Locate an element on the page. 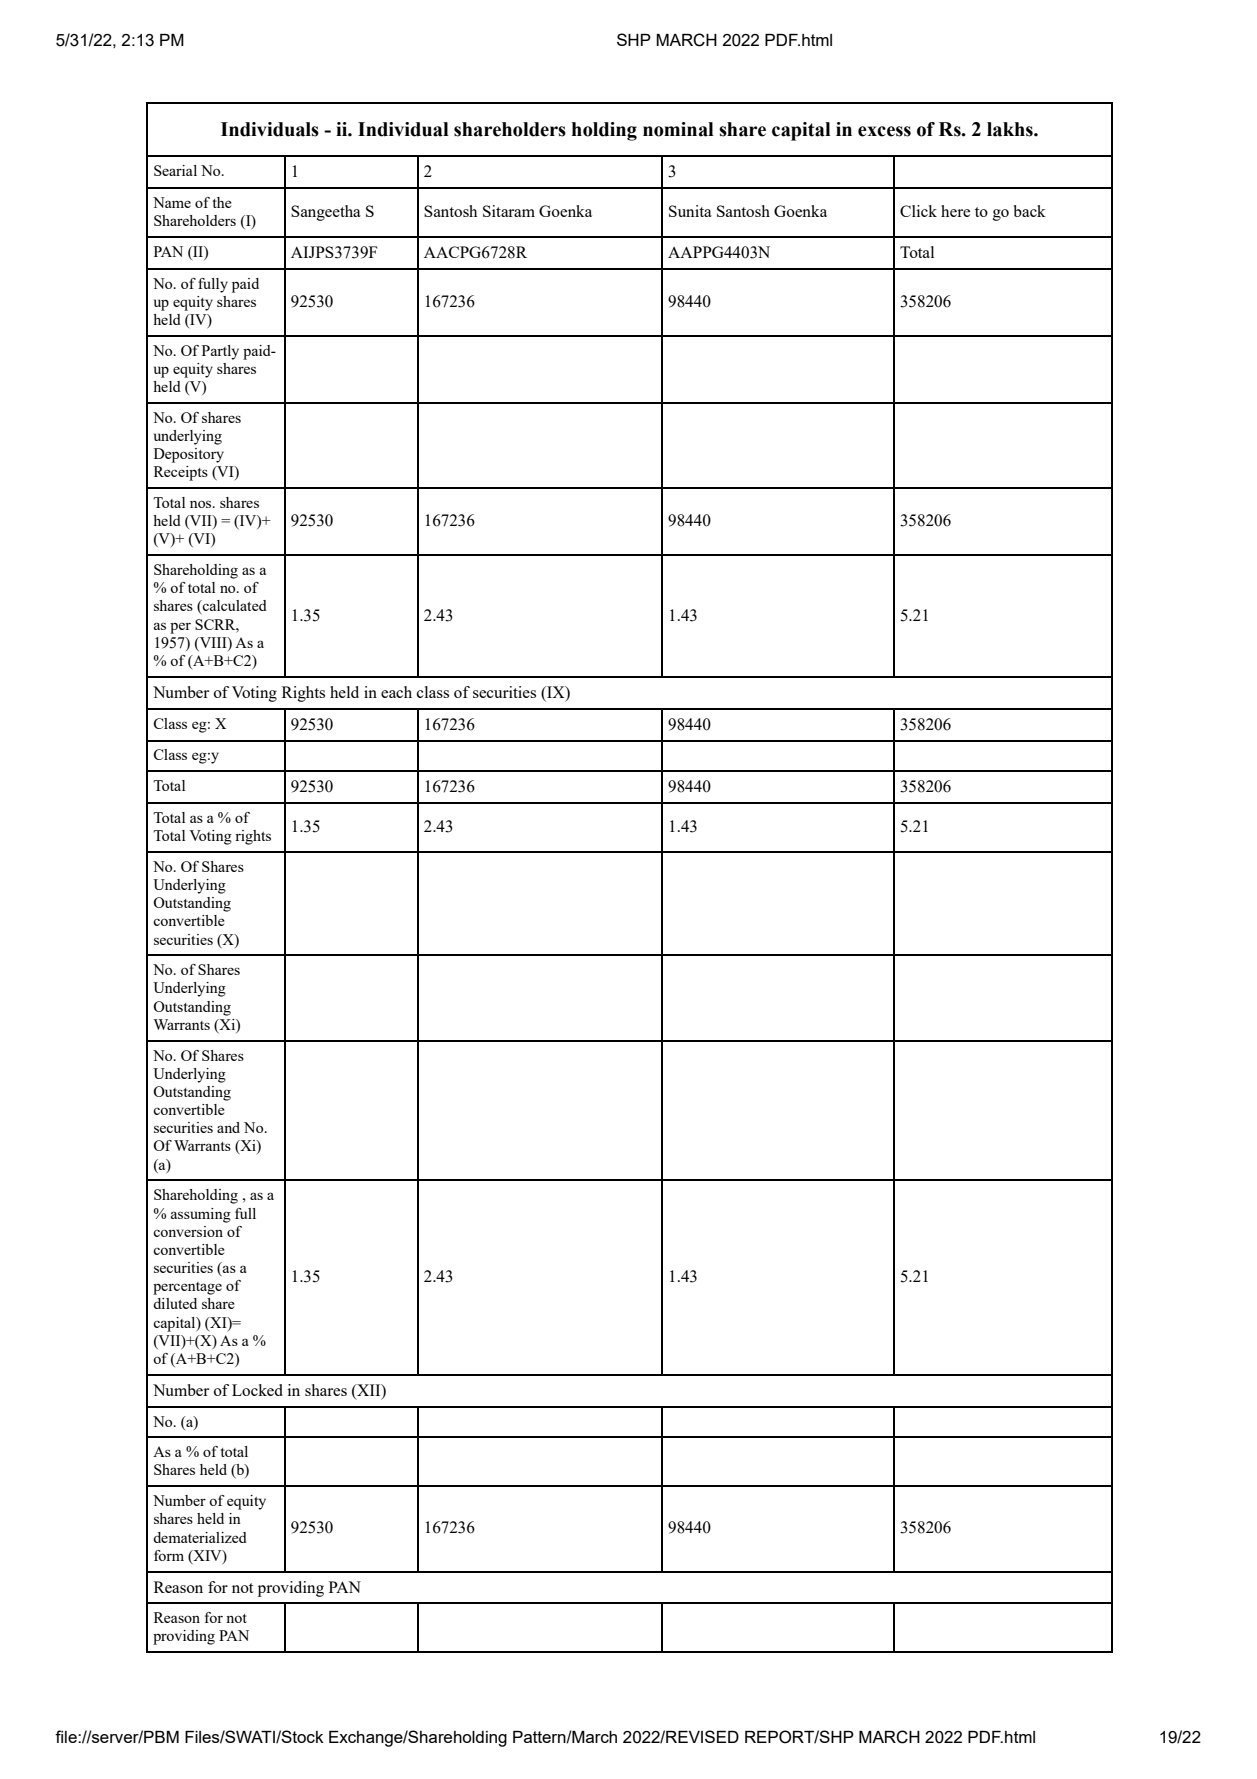 The width and height of the page is (1257, 1779). Receipts is located at coordinates (181, 473).
